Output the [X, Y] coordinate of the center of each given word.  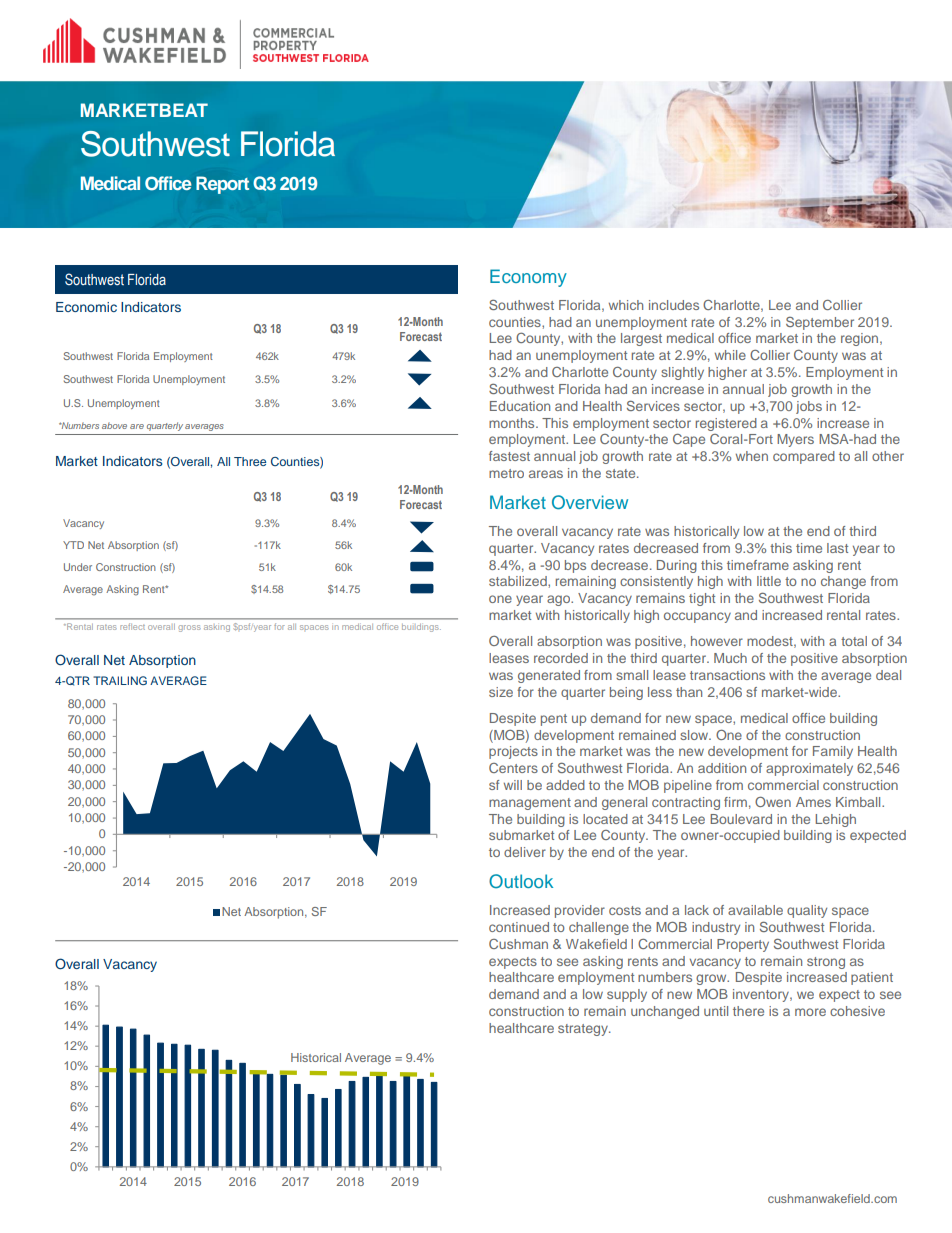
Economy [528, 278]
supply [627, 995]
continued [519, 927]
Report [222, 185]
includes [674, 305]
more [810, 1012]
